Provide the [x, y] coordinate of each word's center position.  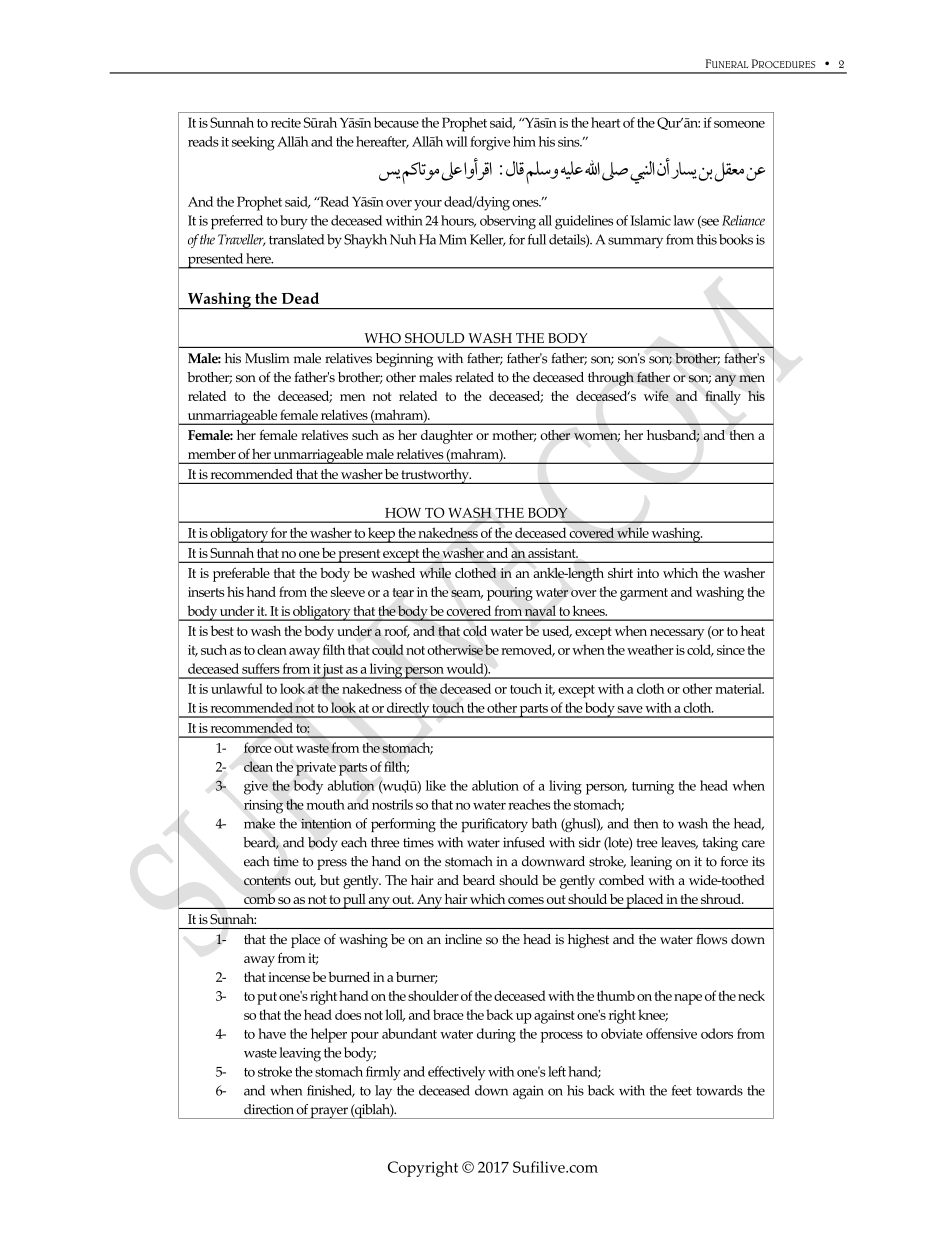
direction [269, 1109]
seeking [253, 143]
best [222, 630]
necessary [677, 634]
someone [739, 124]
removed [528, 650]
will [457, 141]
